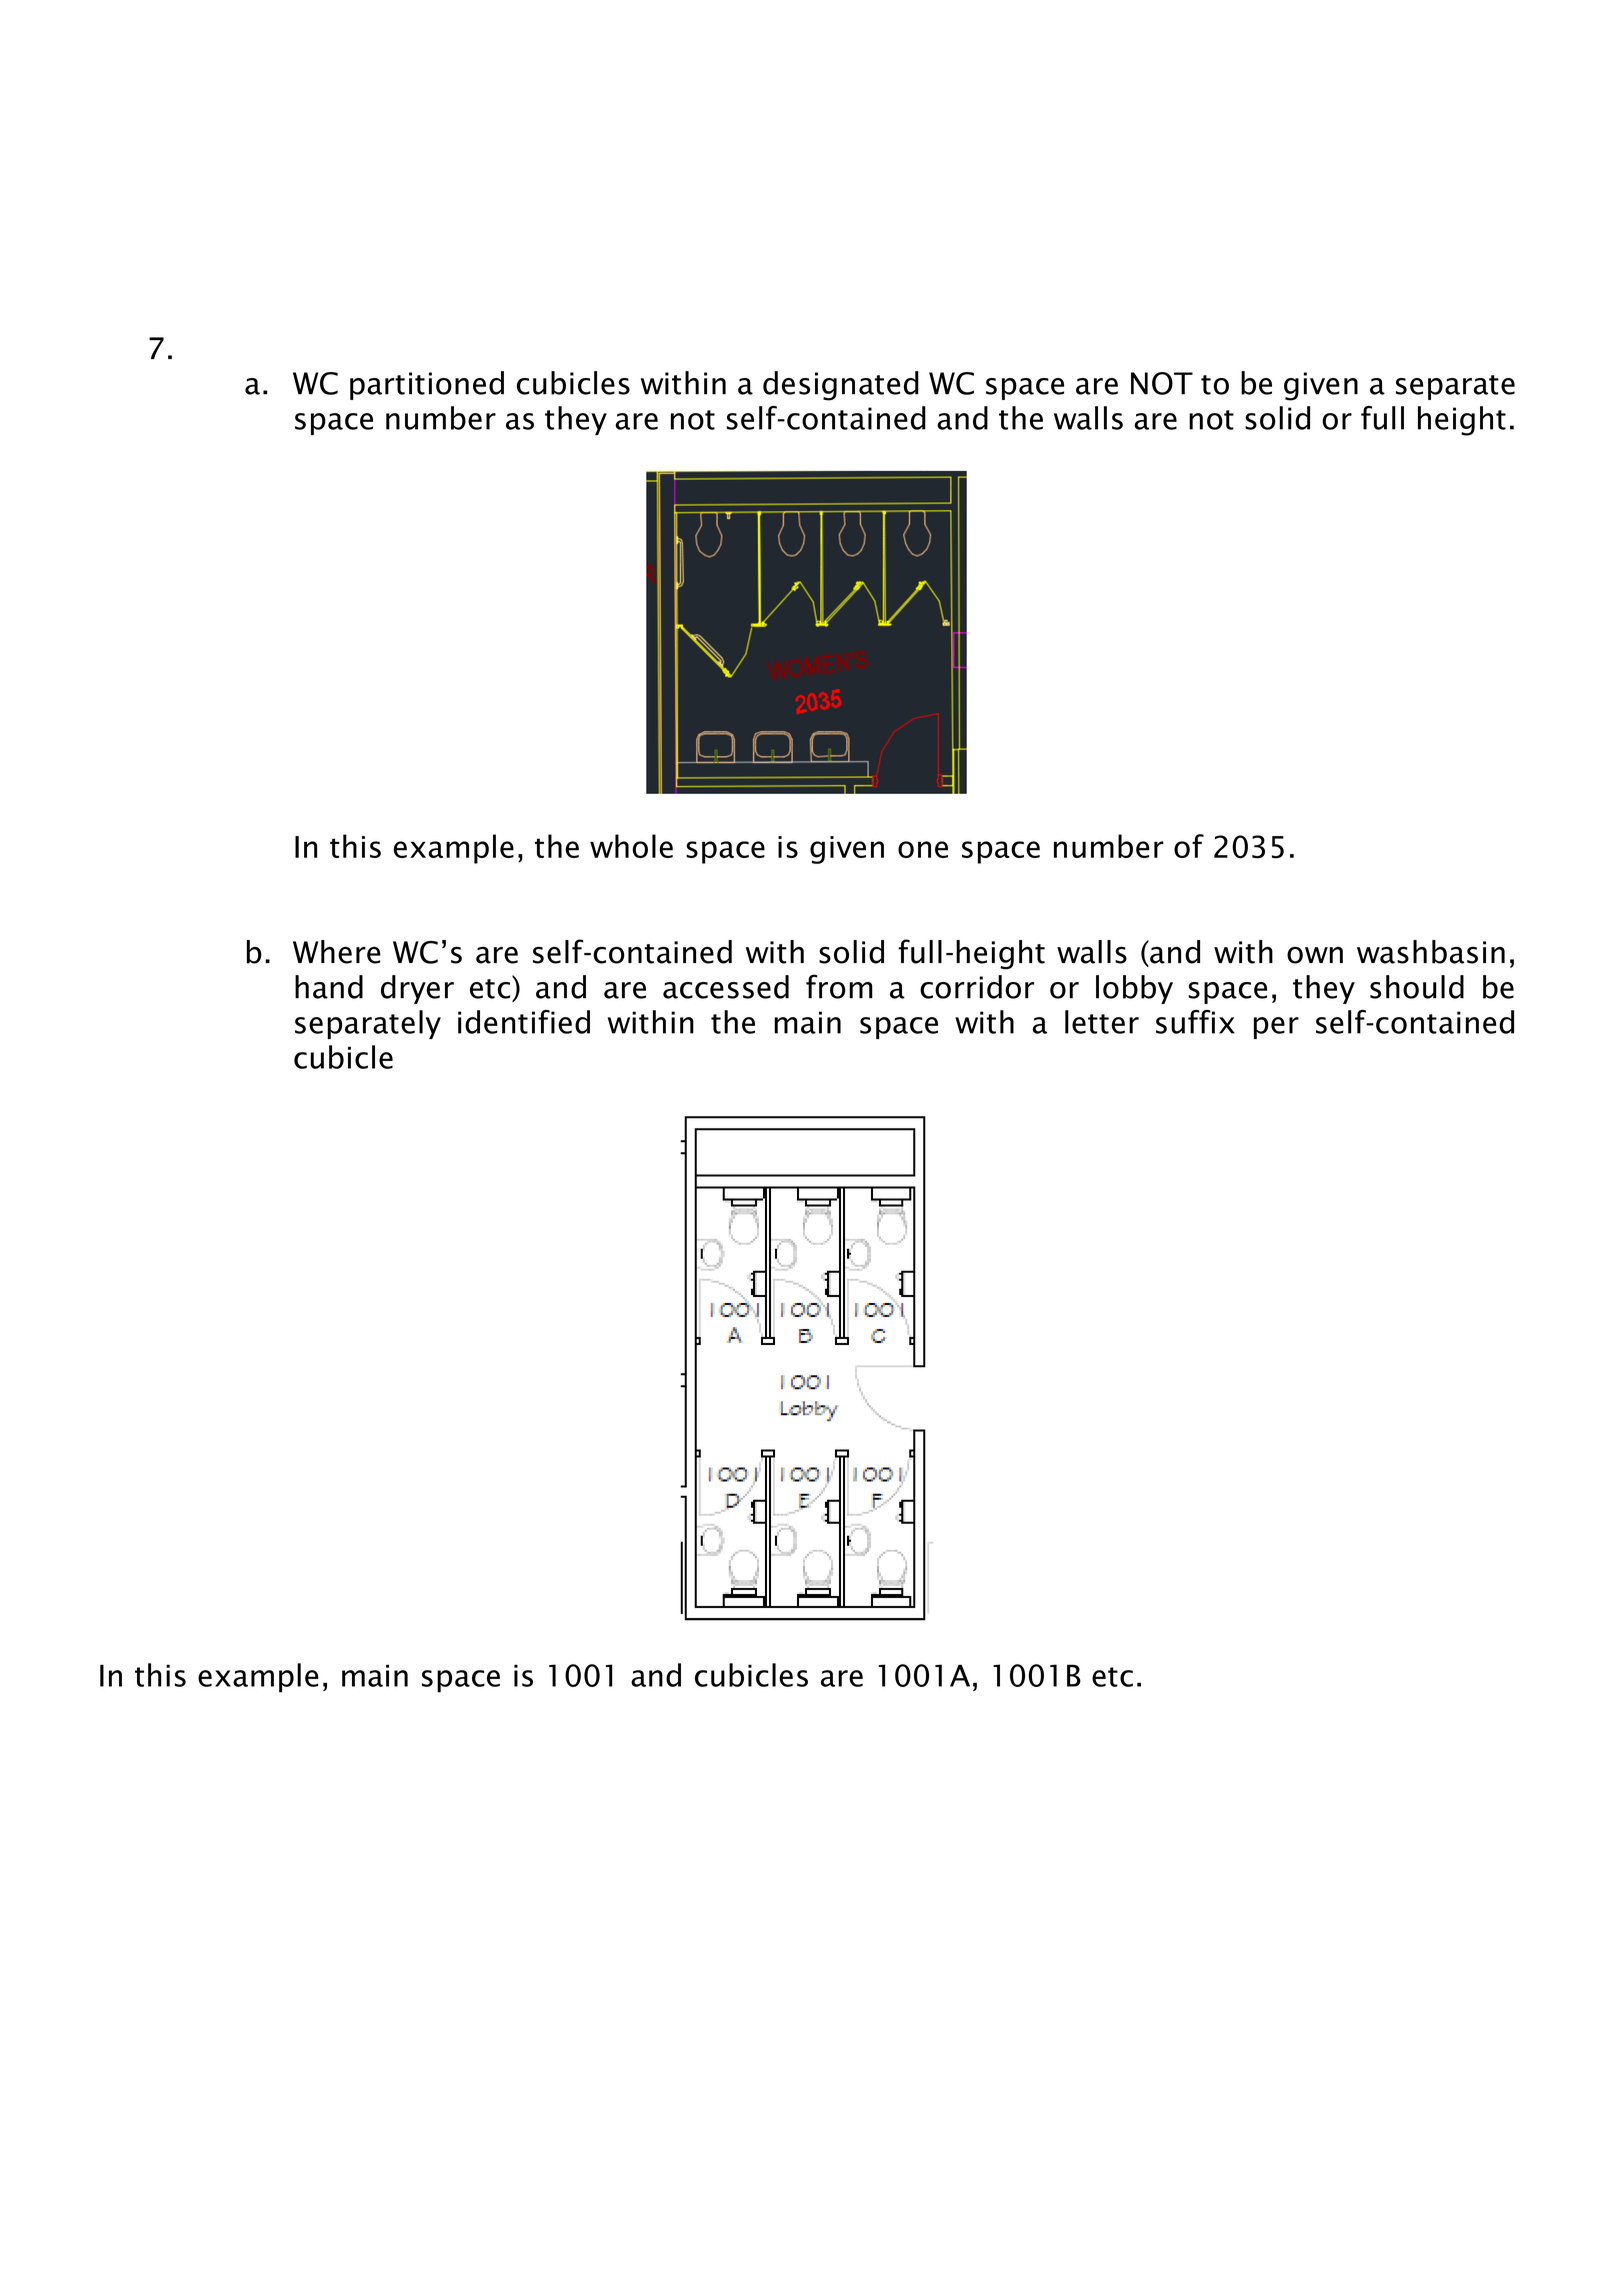 The width and height of the document is (1614, 2281). I want to click on corridor, so click(977, 987).
